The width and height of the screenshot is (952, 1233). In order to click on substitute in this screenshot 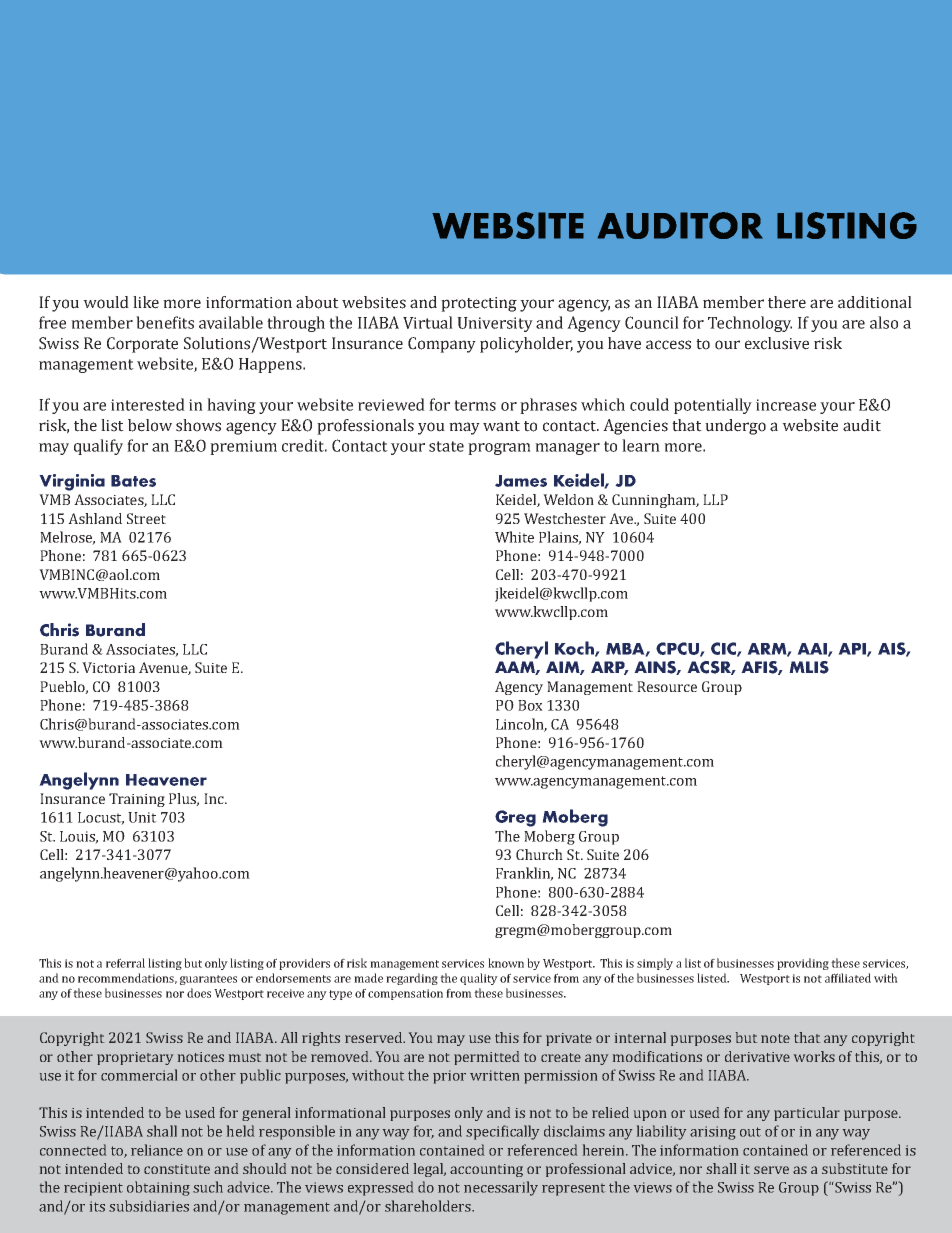, I will do `click(855, 1168)`.
